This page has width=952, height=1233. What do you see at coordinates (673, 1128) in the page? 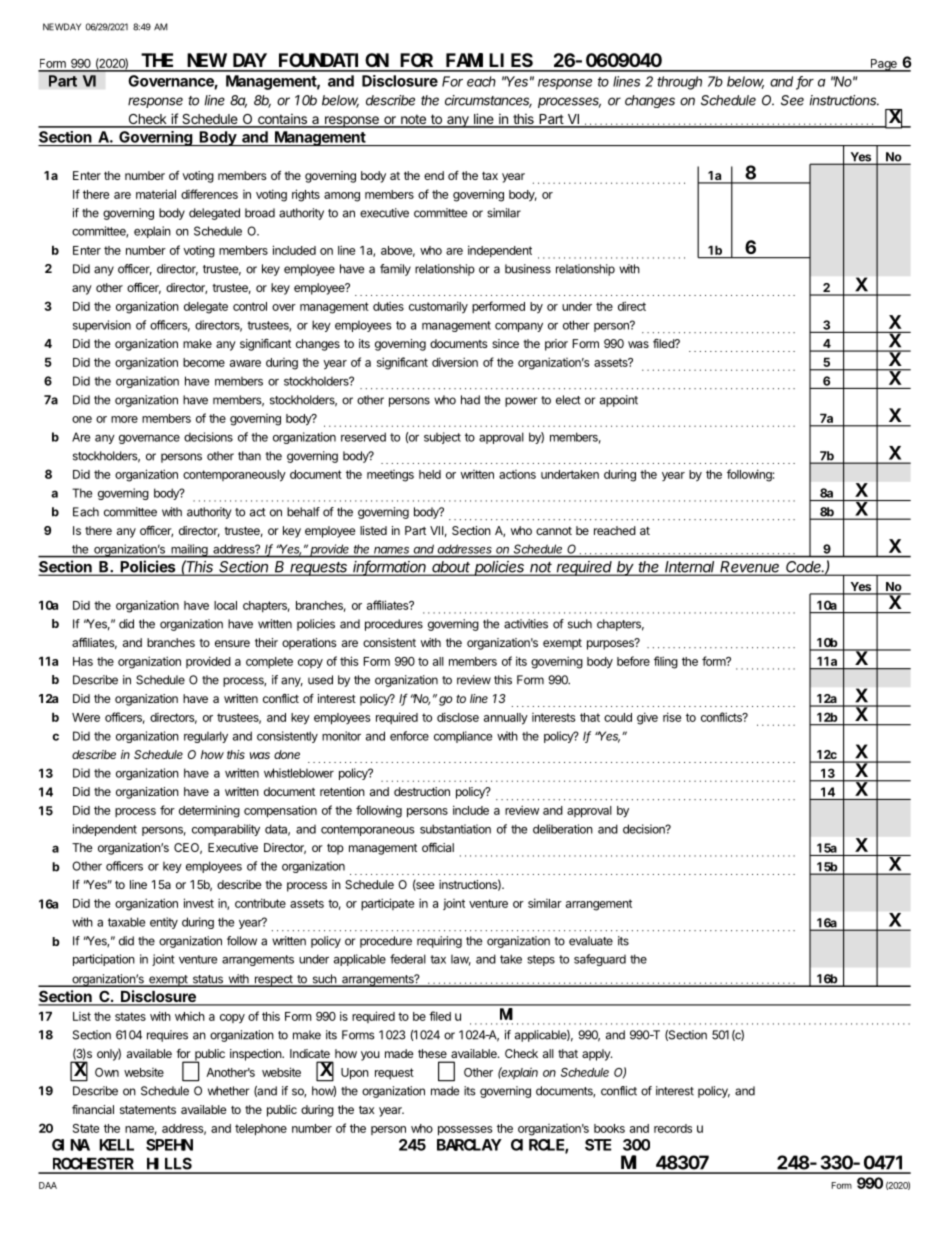
I see `records` at bounding box center [673, 1128].
